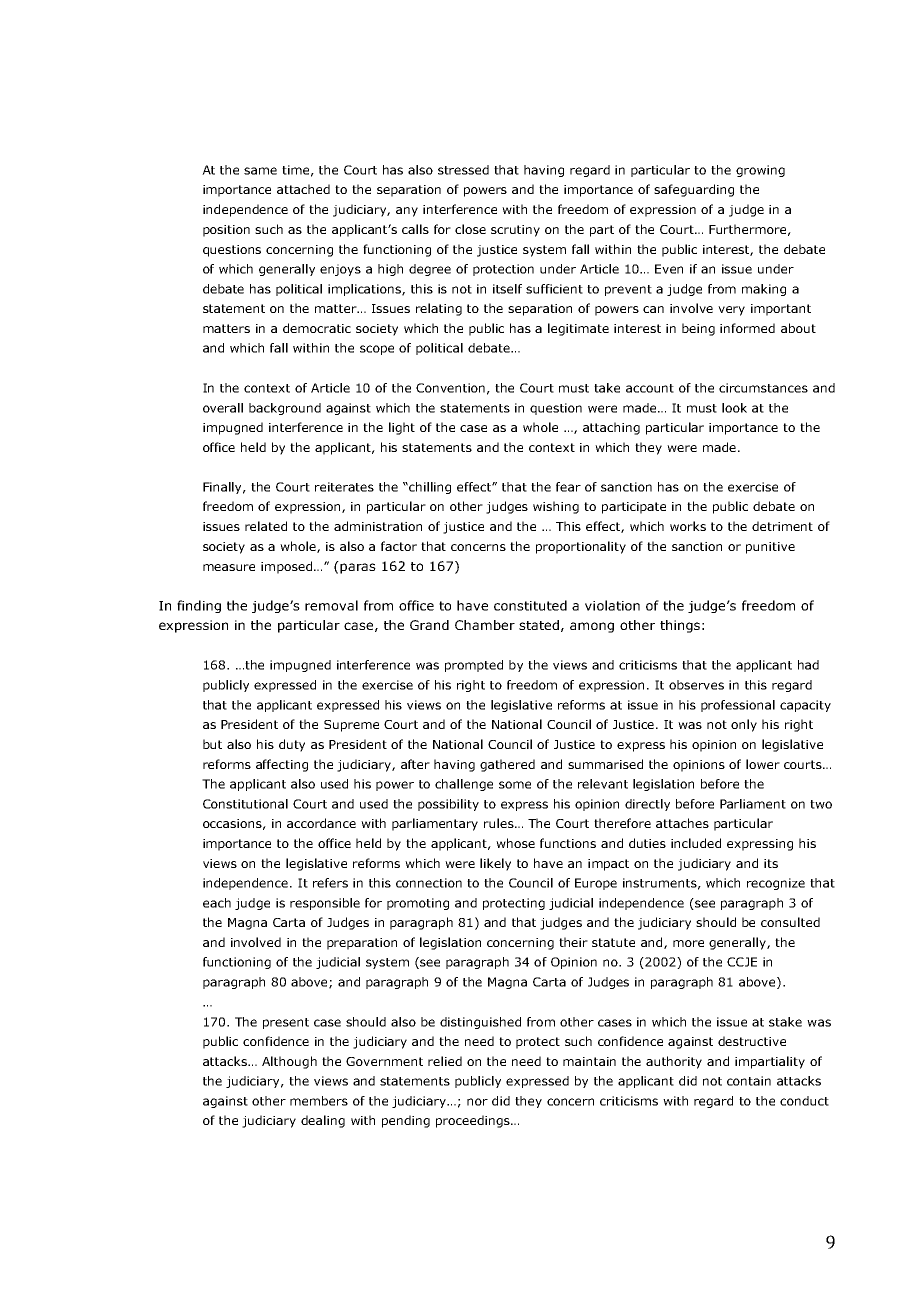 This screenshot has height=1308, width=924. What do you see at coordinates (330, 883) in the screenshot?
I see `refers` at bounding box center [330, 883].
